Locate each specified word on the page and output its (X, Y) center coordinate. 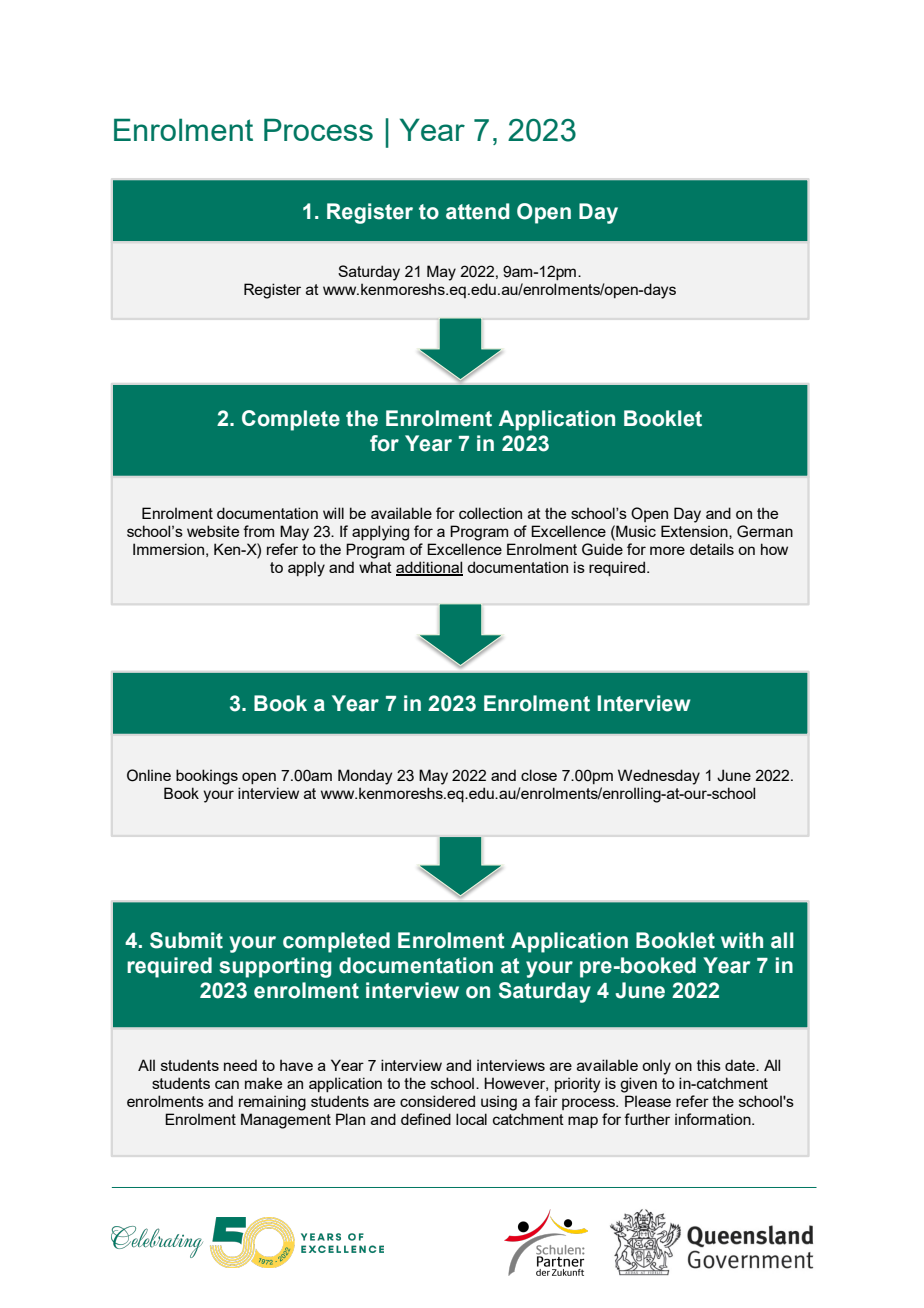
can (227, 1084)
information (714, 1119)
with (742, 940)
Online (149, 775)
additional (429, 568)
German (765, 531)
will (333, 513)
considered (437, 1101)
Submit (186, 940)
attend (477, 211)
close (539, 775)
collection (490, 513)
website (213, 531)
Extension (695, 531)
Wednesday (659, 777)
